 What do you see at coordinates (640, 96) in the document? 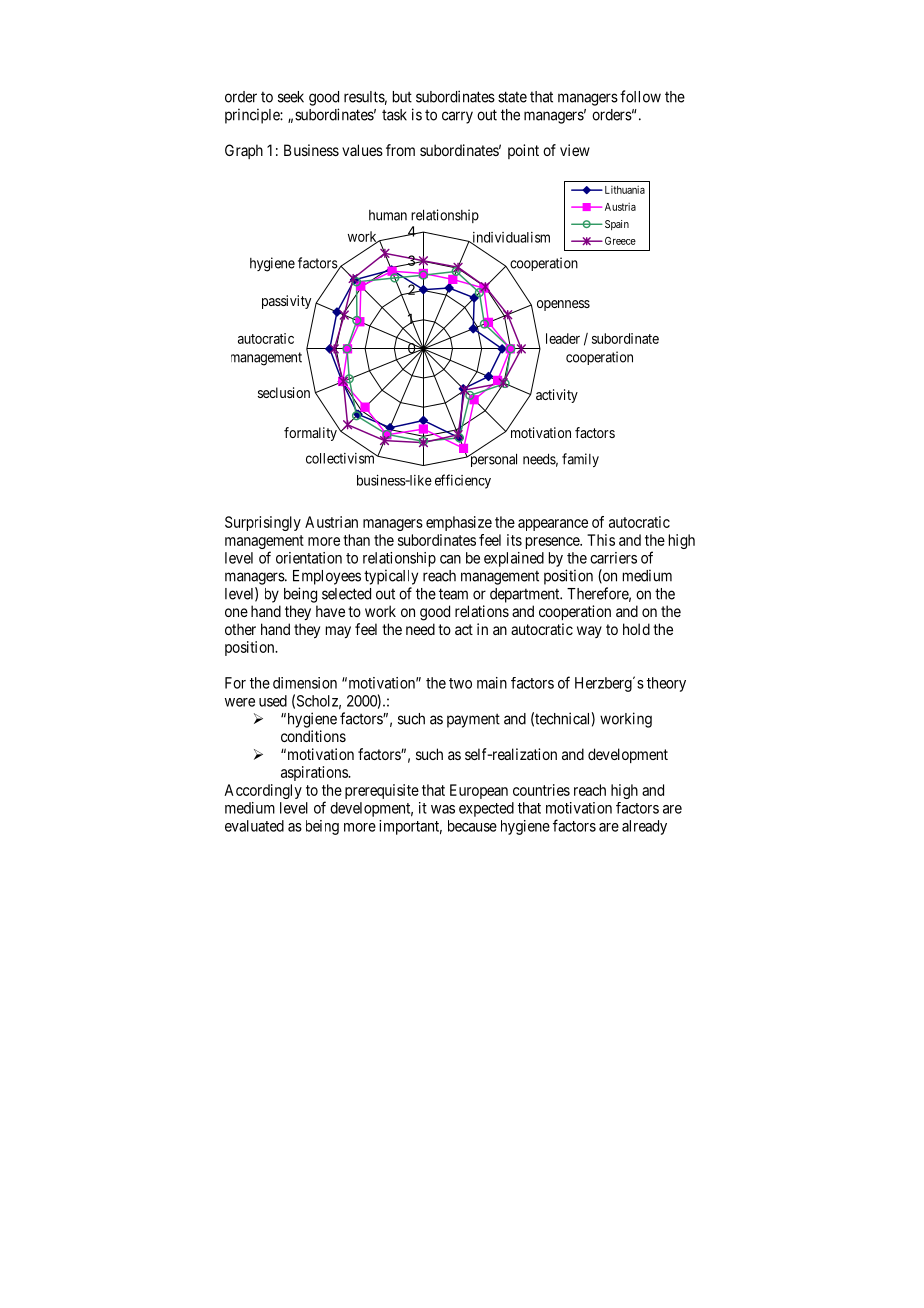
I see `follow` at bounding box center [640, 96].
